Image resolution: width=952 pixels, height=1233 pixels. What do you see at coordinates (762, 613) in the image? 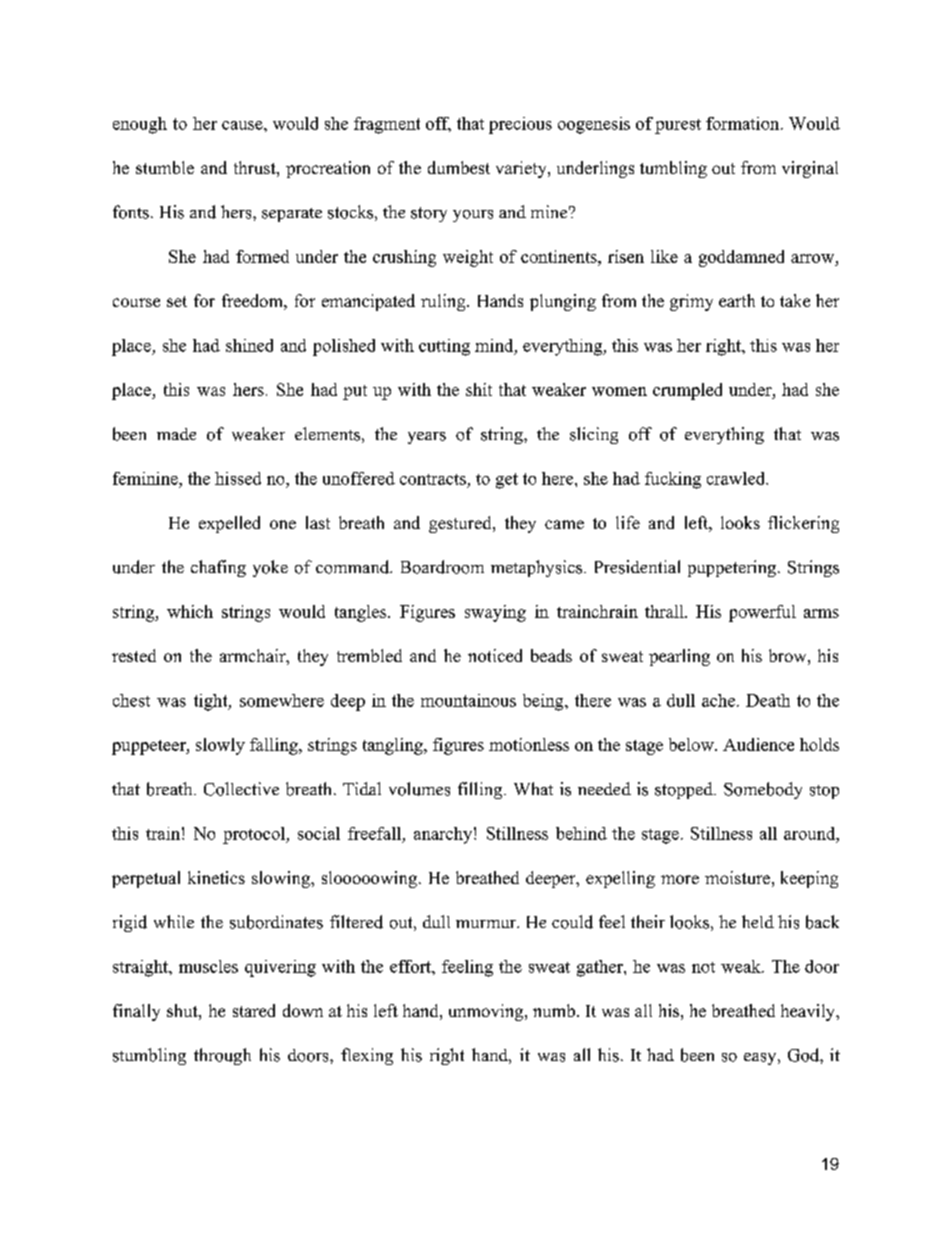
I see `powerful` at bounding box center [762, 613].
